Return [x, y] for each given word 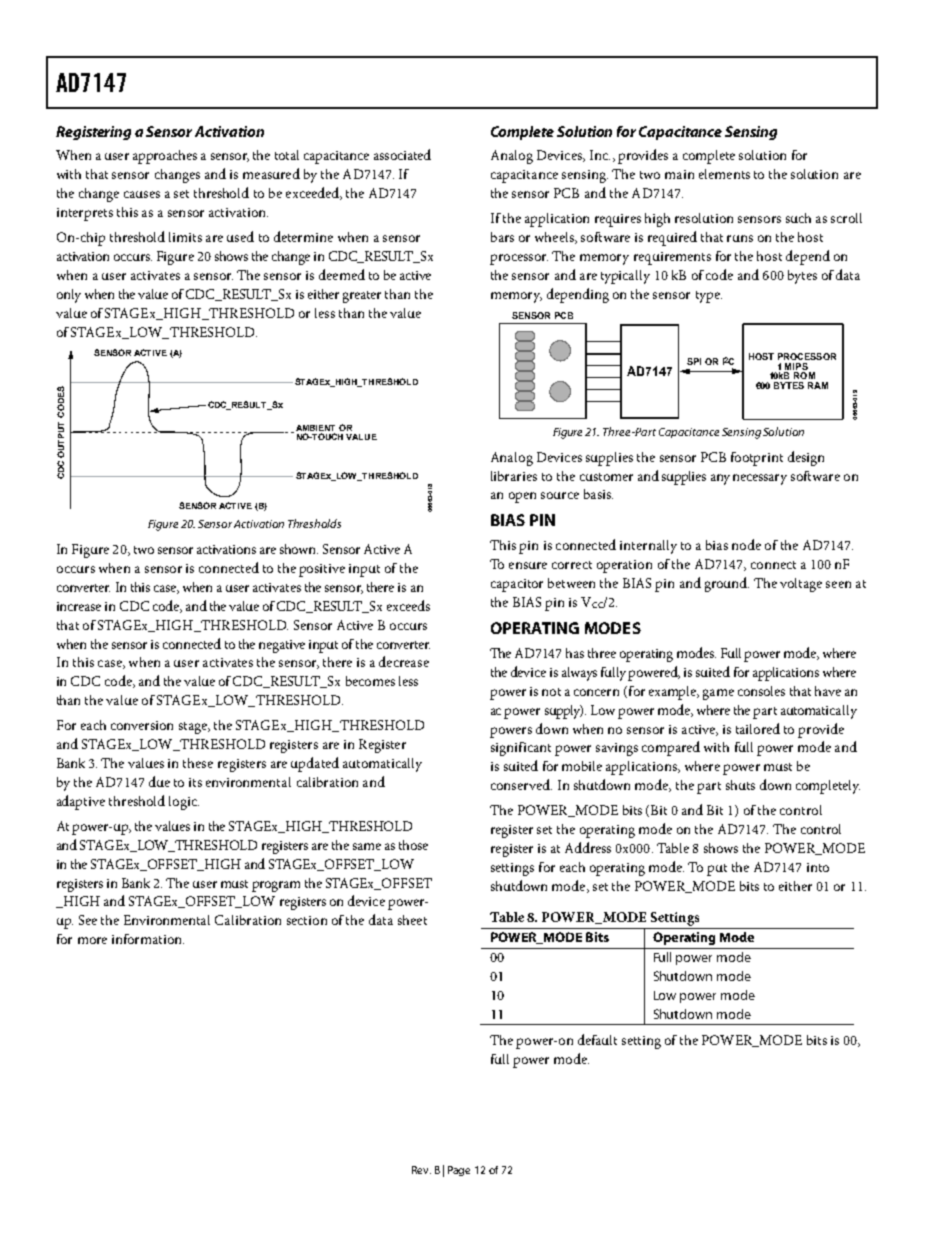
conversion [142, 725]
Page [459, 1171]
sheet [412, 920]
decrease [404, 661]
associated [402, 154]
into [818, 867]
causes [142, 194]
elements [724, 174]
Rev [421, 1170]
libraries [514, 476]
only [69, 296]
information [148, 939]
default [597, 1039]
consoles [761, 691]
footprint [757, 459]
